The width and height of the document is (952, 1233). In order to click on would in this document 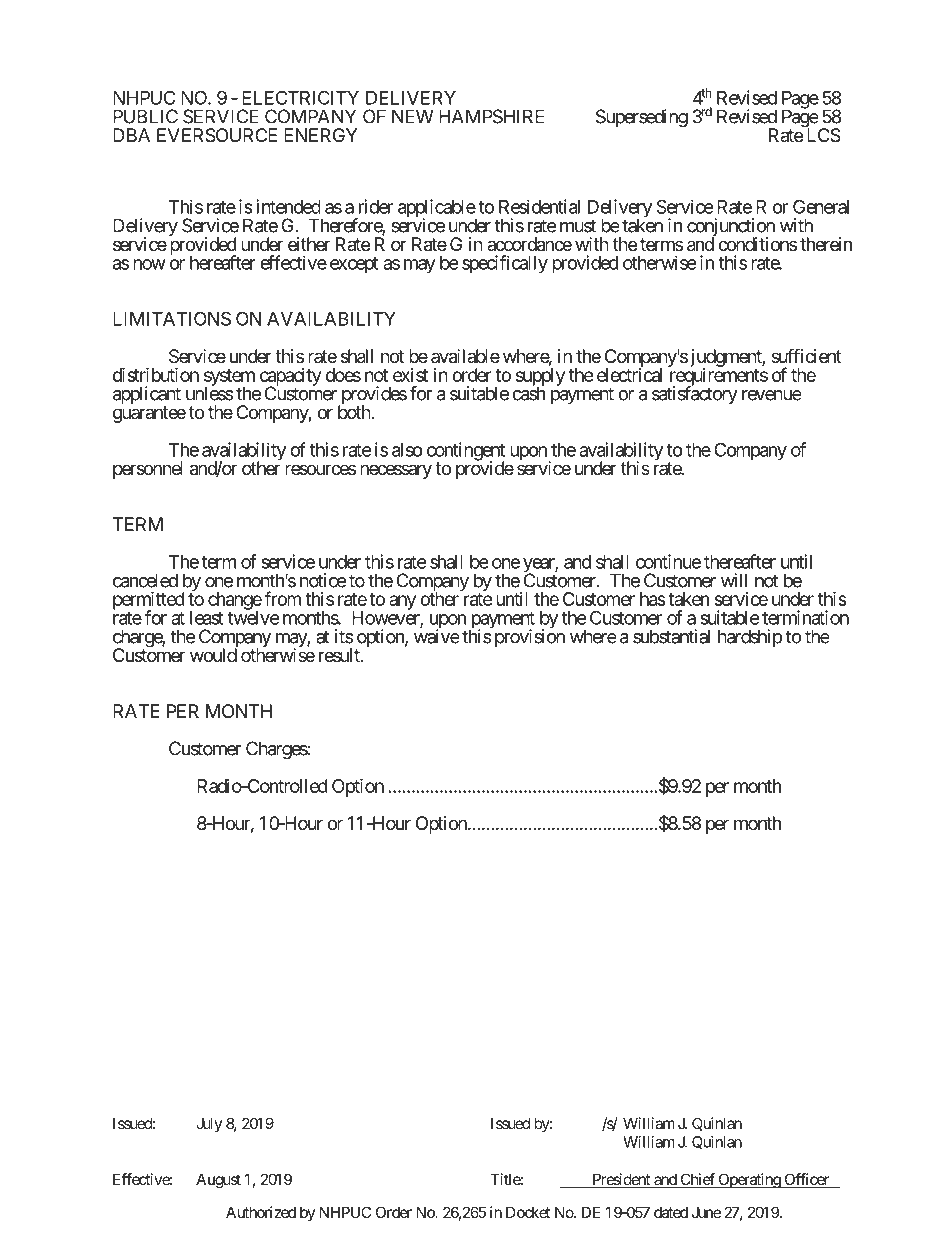, I will do `click(213, 655)`.
